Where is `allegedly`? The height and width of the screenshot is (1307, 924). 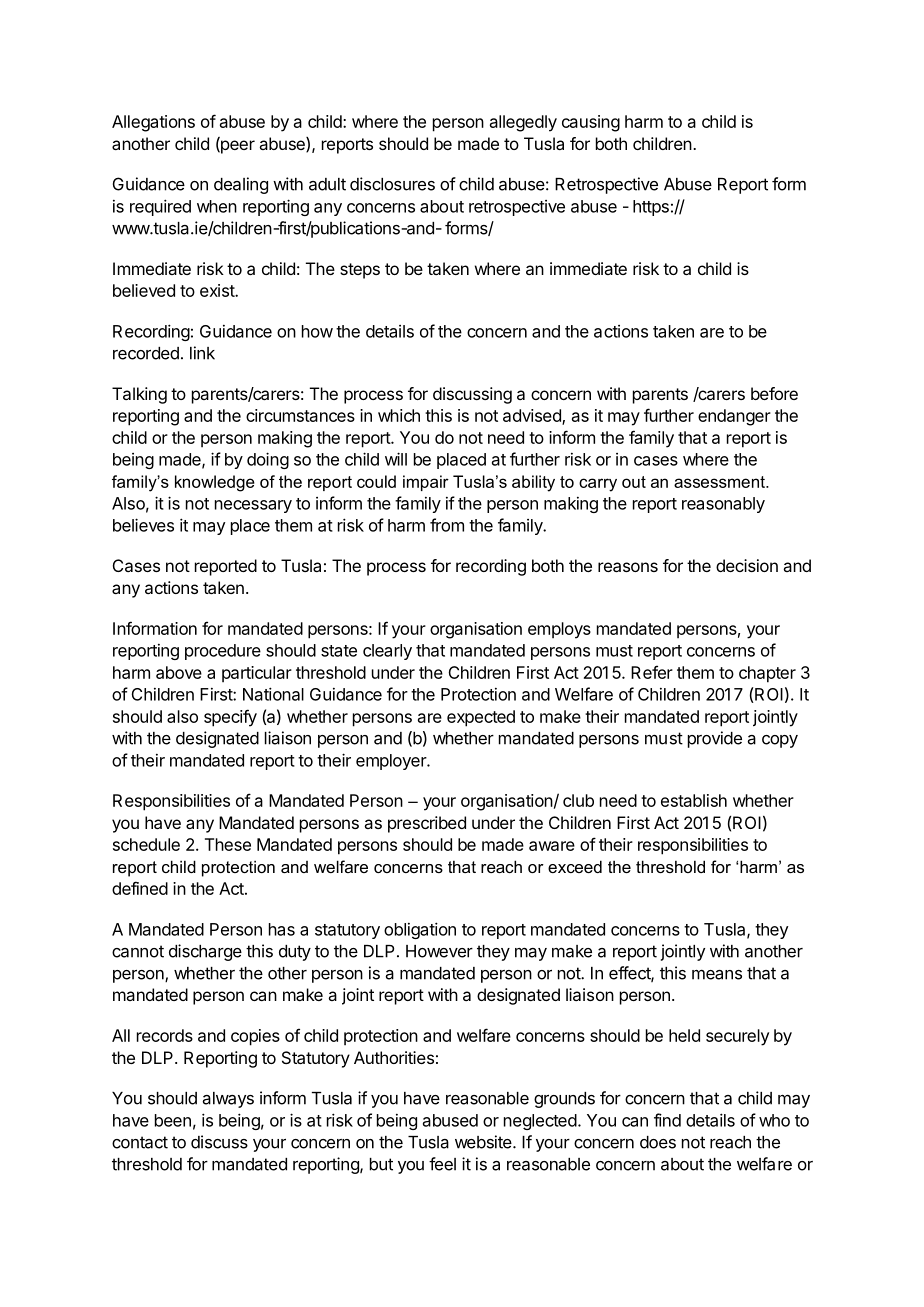 allegedly is located at coordinates (523, 123).
